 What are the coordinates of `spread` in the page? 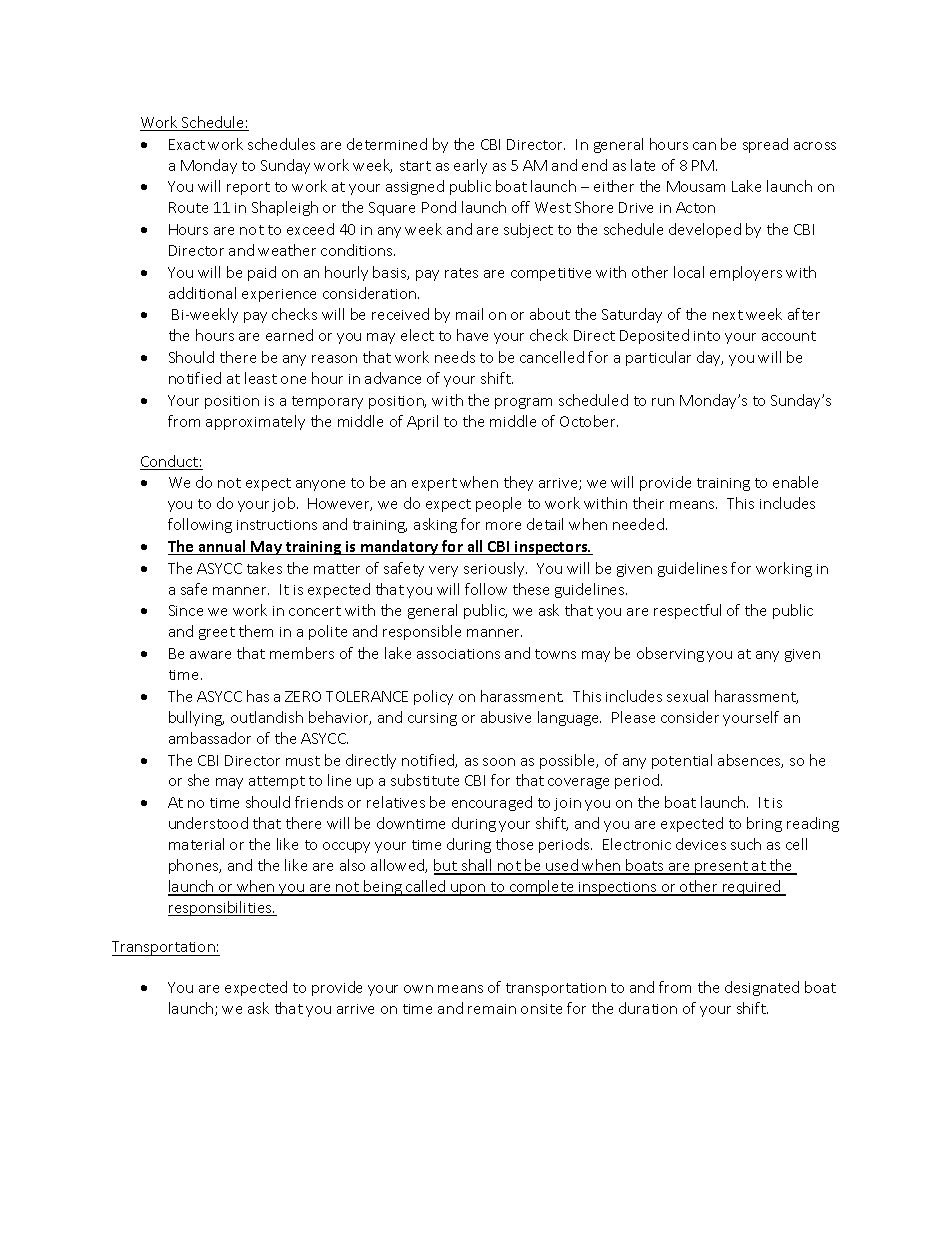 It's located at (765, 145).
